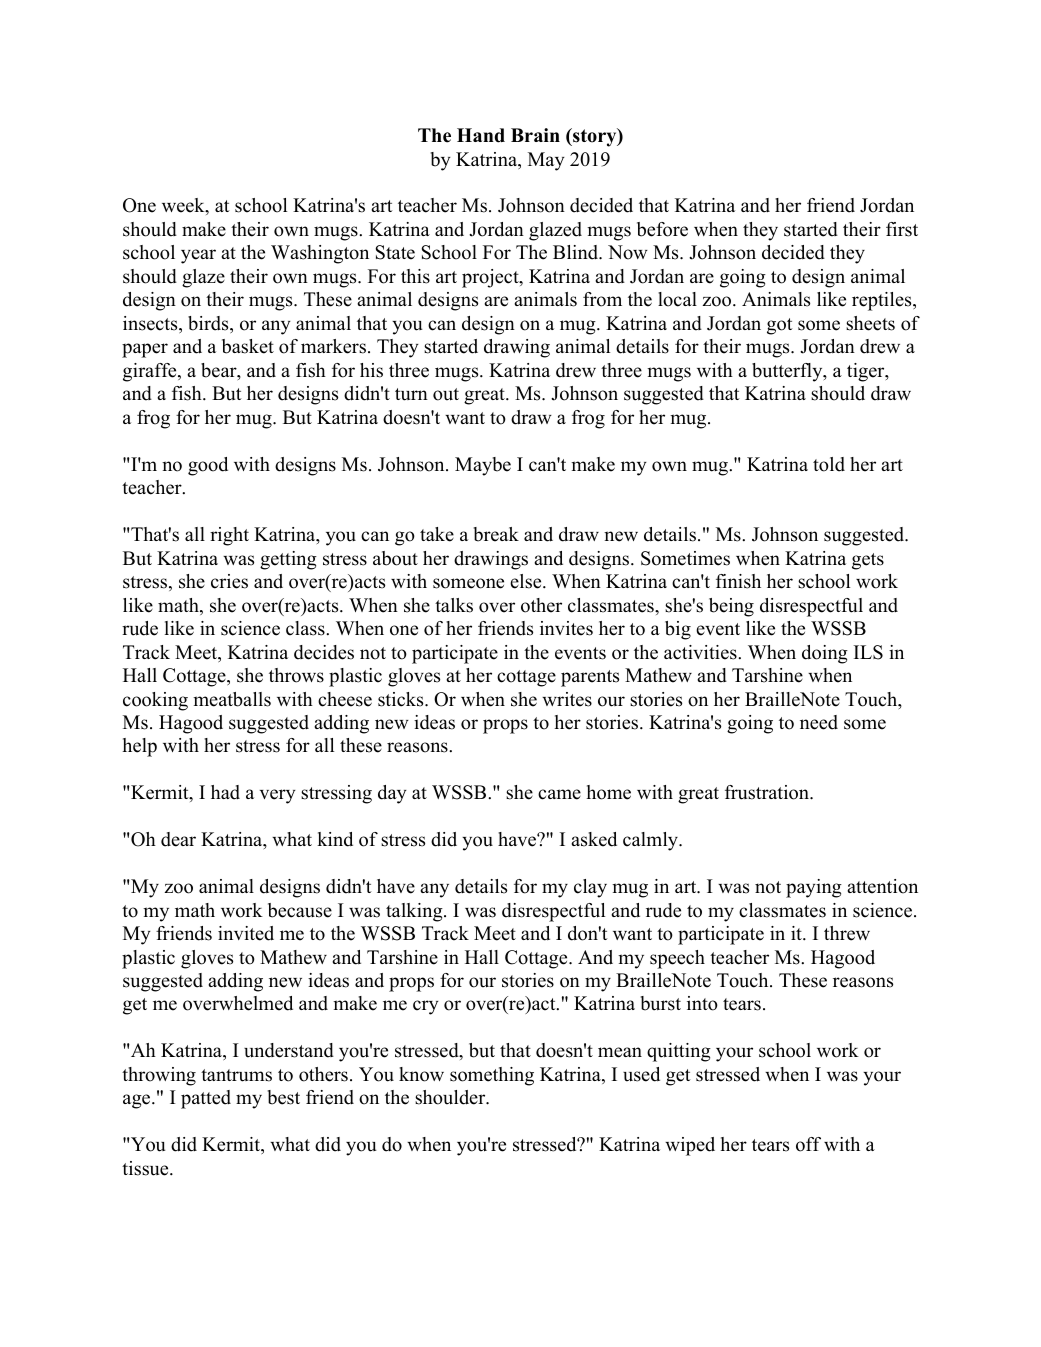 Image resolution: width=1041 pixels, height=1347 pixels. I want to click on year, so click(198, 256).
